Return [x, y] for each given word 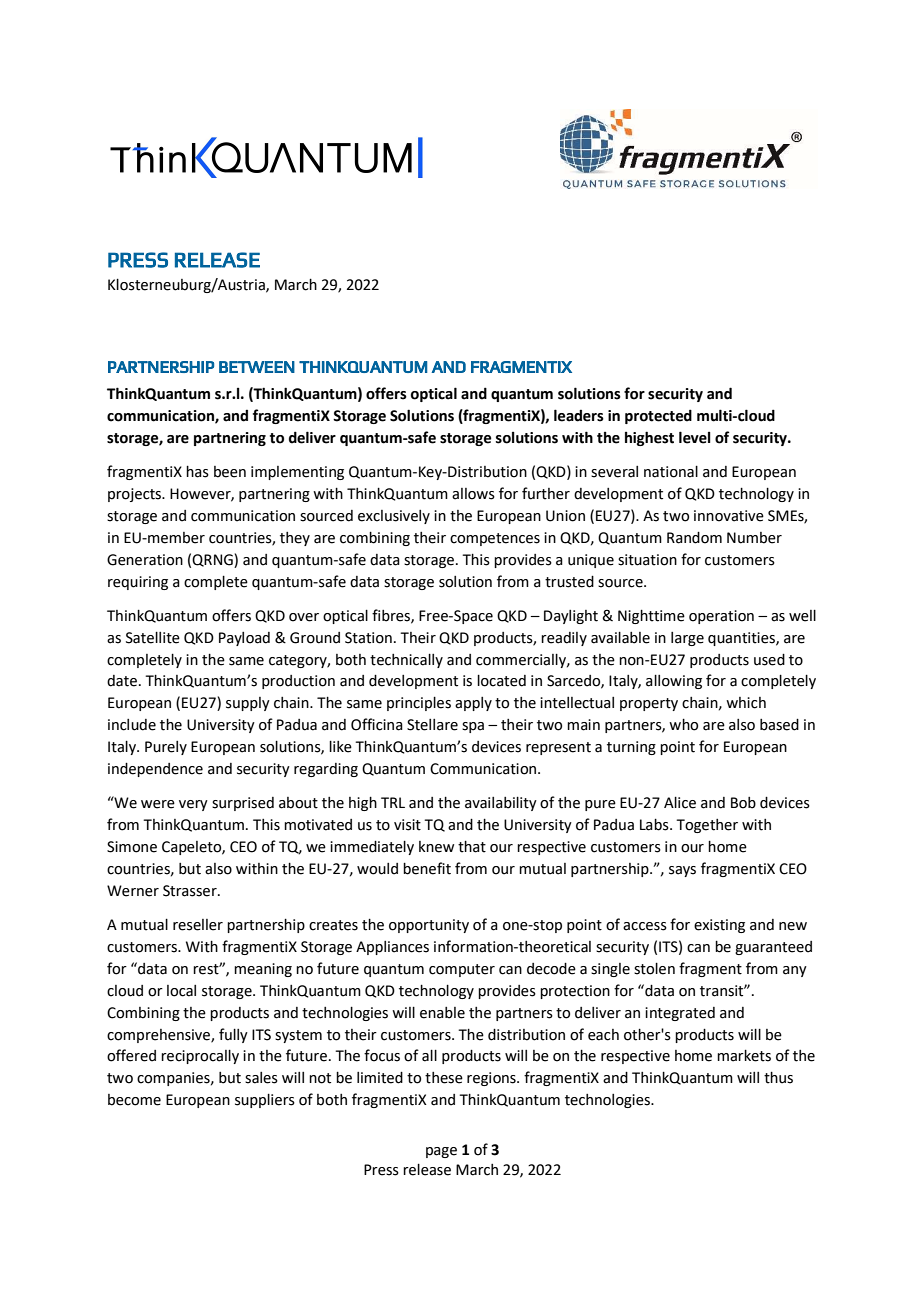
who [683, 725]
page [441, 1152]
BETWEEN [257, 367]
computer [462, 970]
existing [719, 926]
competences [495, 539]
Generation [145, 560]
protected [658, 416]
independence [155, 770]
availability [501, 804]
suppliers [265, 1101]
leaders [579, 415]
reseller [198, 925]
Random [694, 538]
